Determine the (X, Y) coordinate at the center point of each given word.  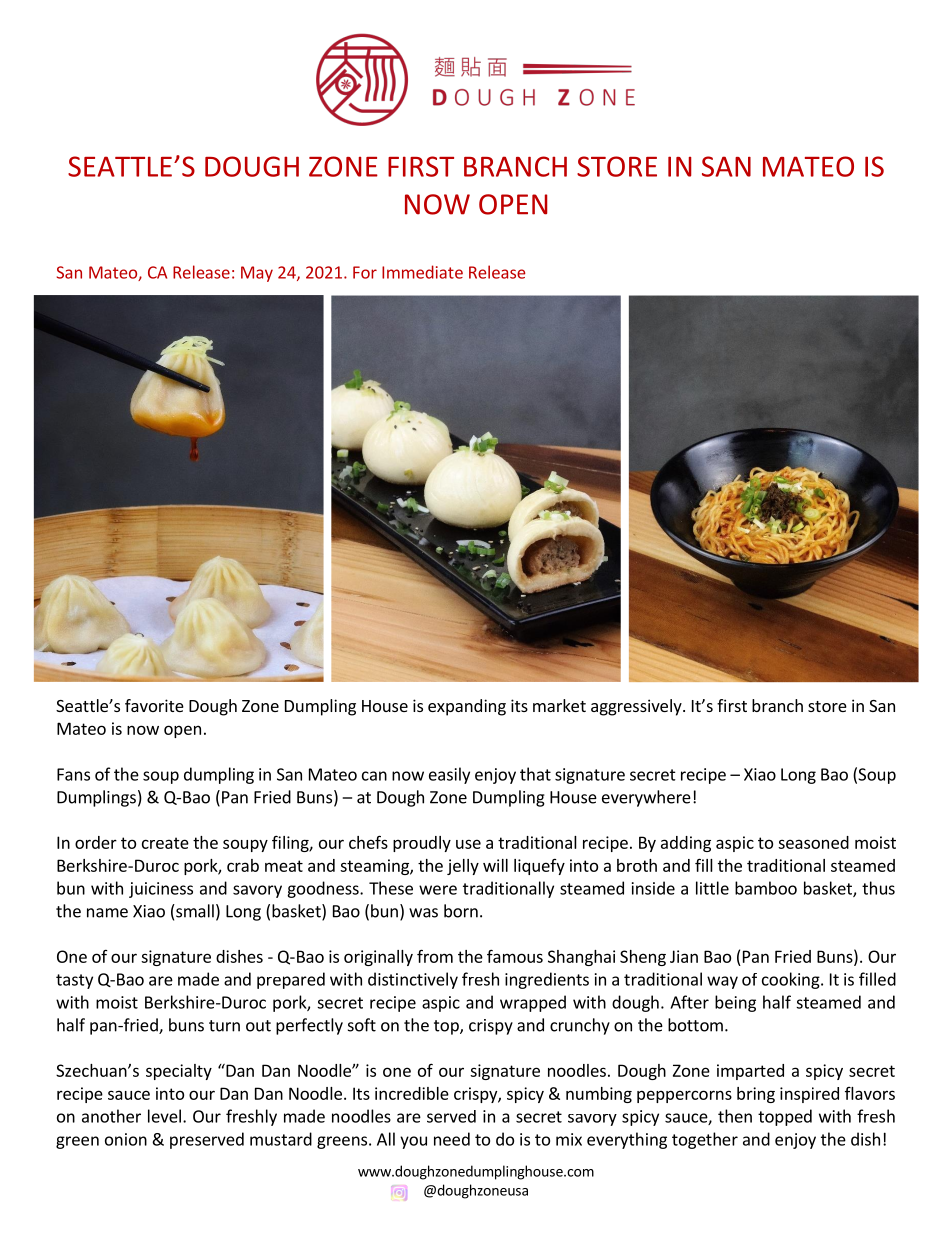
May (257, 274)
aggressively (637, 707)
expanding (467, 707)
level (164, 1116)
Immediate (422, 272)
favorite (154, 705)
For (365, 272)
